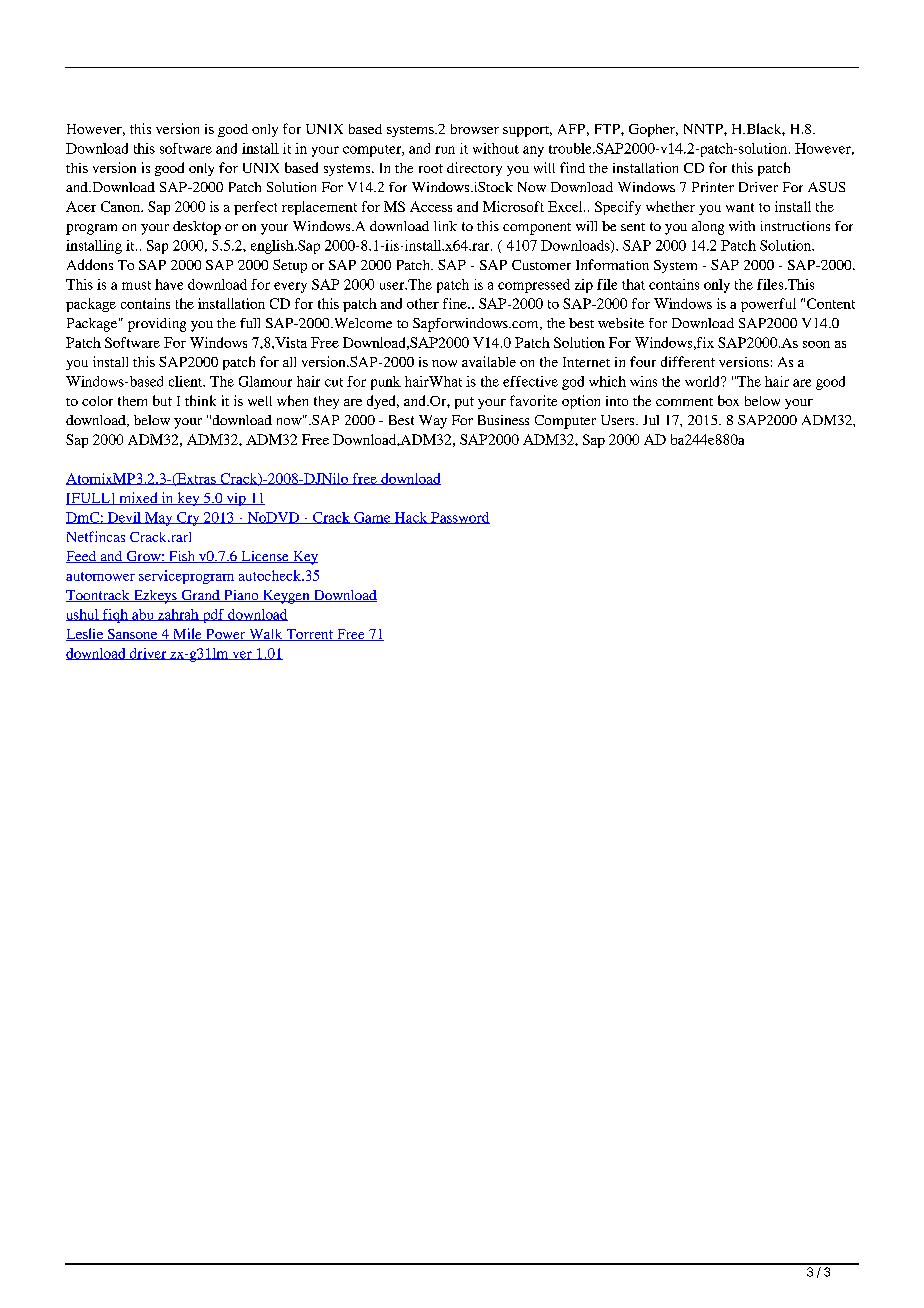  Describe the element at coordinates (459, 518) in the screenshot. I see `Password` at that location.
